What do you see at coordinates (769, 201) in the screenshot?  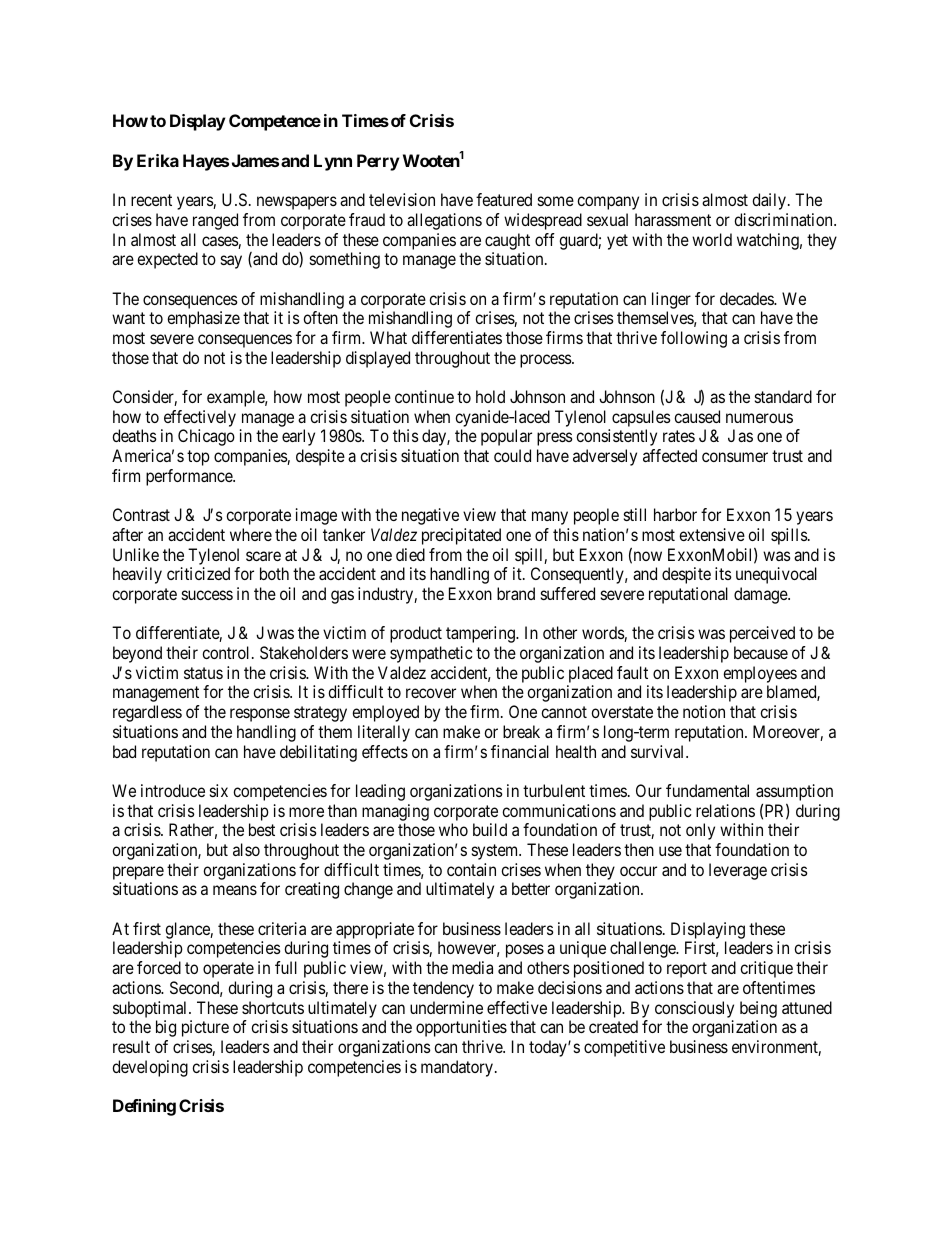 I see `daily` at bounding box center [769, 201].
